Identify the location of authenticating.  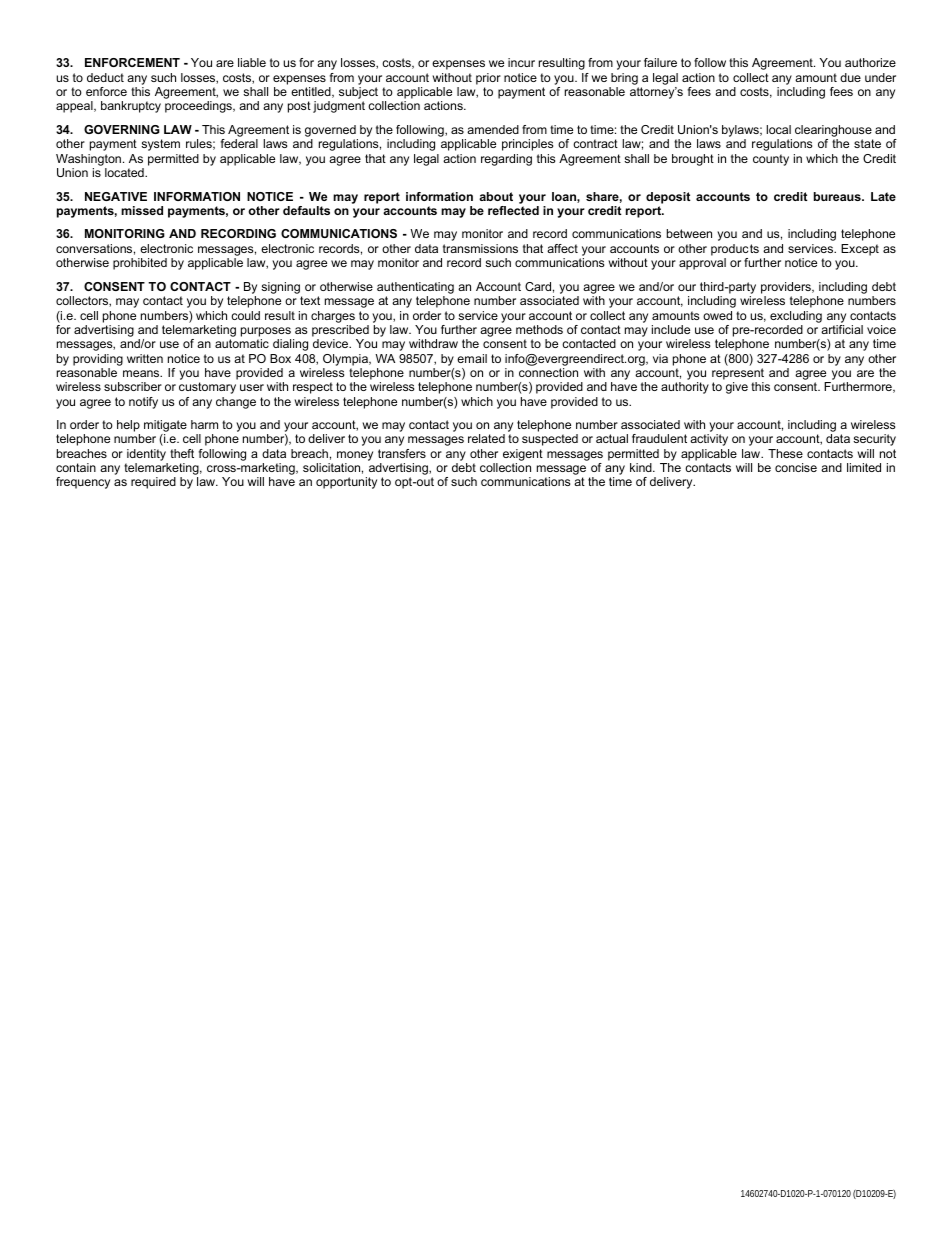
(415, 288).
